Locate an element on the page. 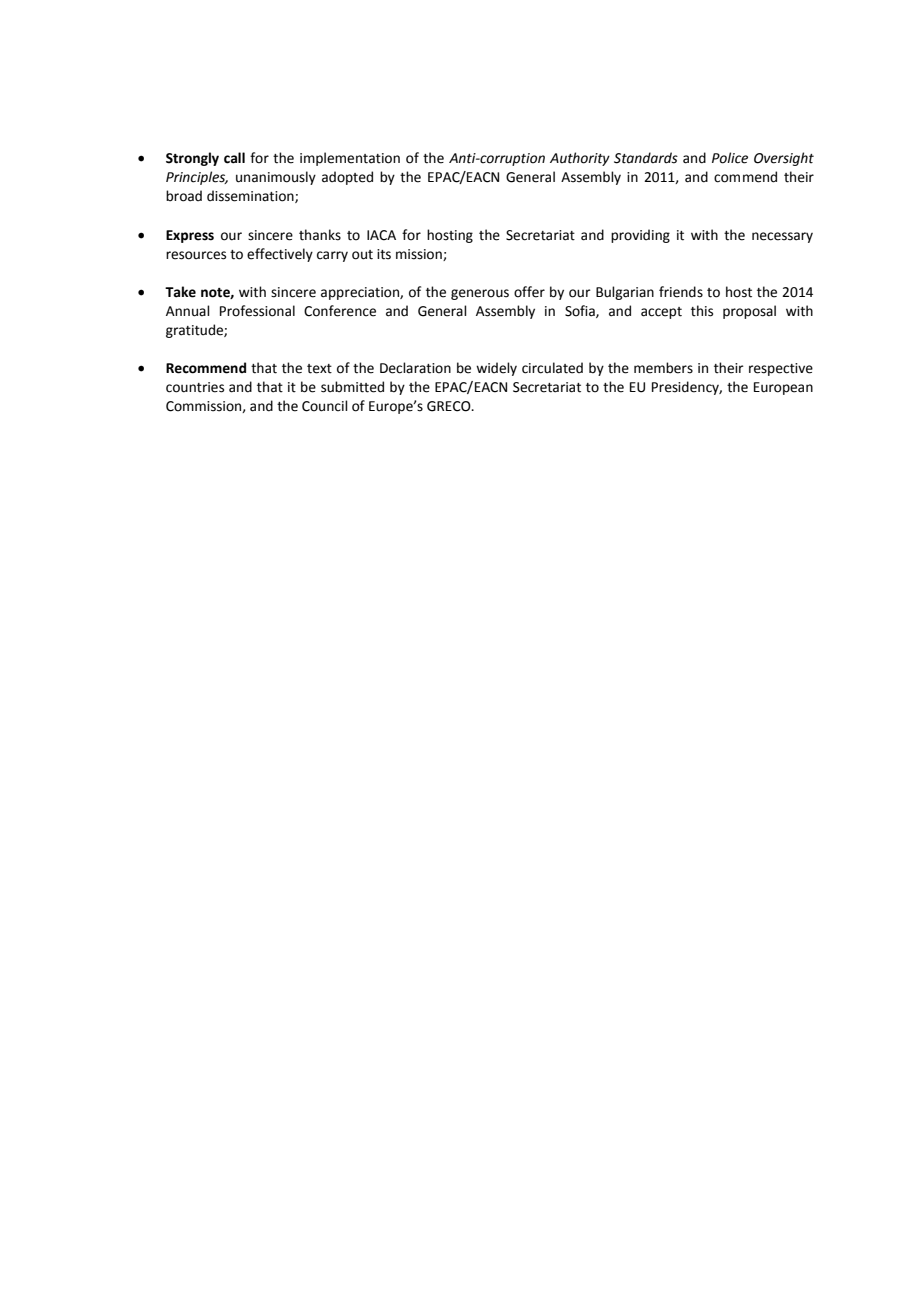 This image has height=1308, width=924. Council is located at coordinates (325, 406).
